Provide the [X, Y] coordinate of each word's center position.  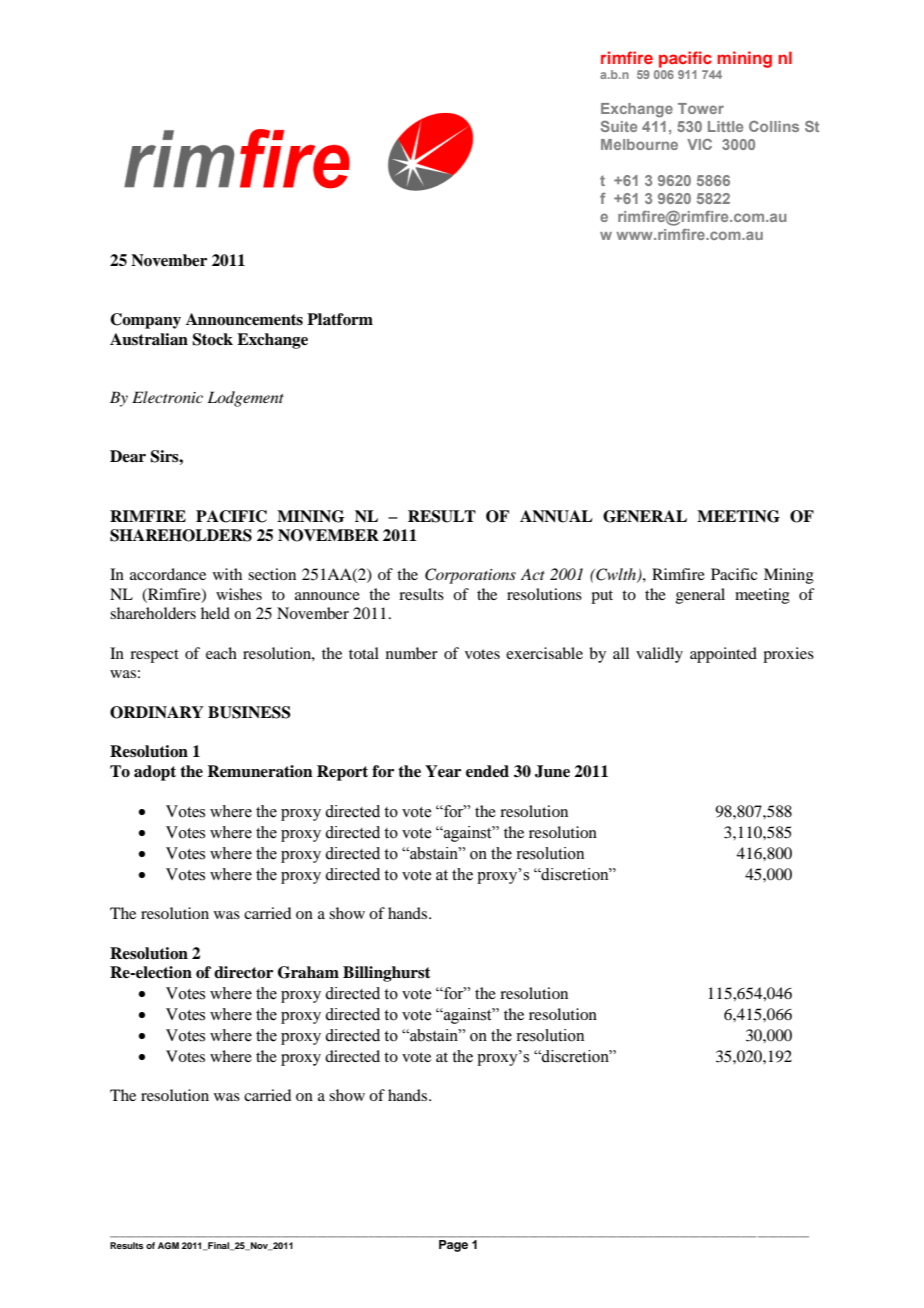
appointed [723, 655]
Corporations [470, 576]
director [243, 972]
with [227, 574]
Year [443, 771]
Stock [212, 339]
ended [487, 771]
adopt [155, 773]
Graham [308, 972]
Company [145, 321]
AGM [168, 1245]
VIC [699, 144]
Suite [619, 126]
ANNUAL [556, 516]
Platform [340, 319]
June [552, 771]
